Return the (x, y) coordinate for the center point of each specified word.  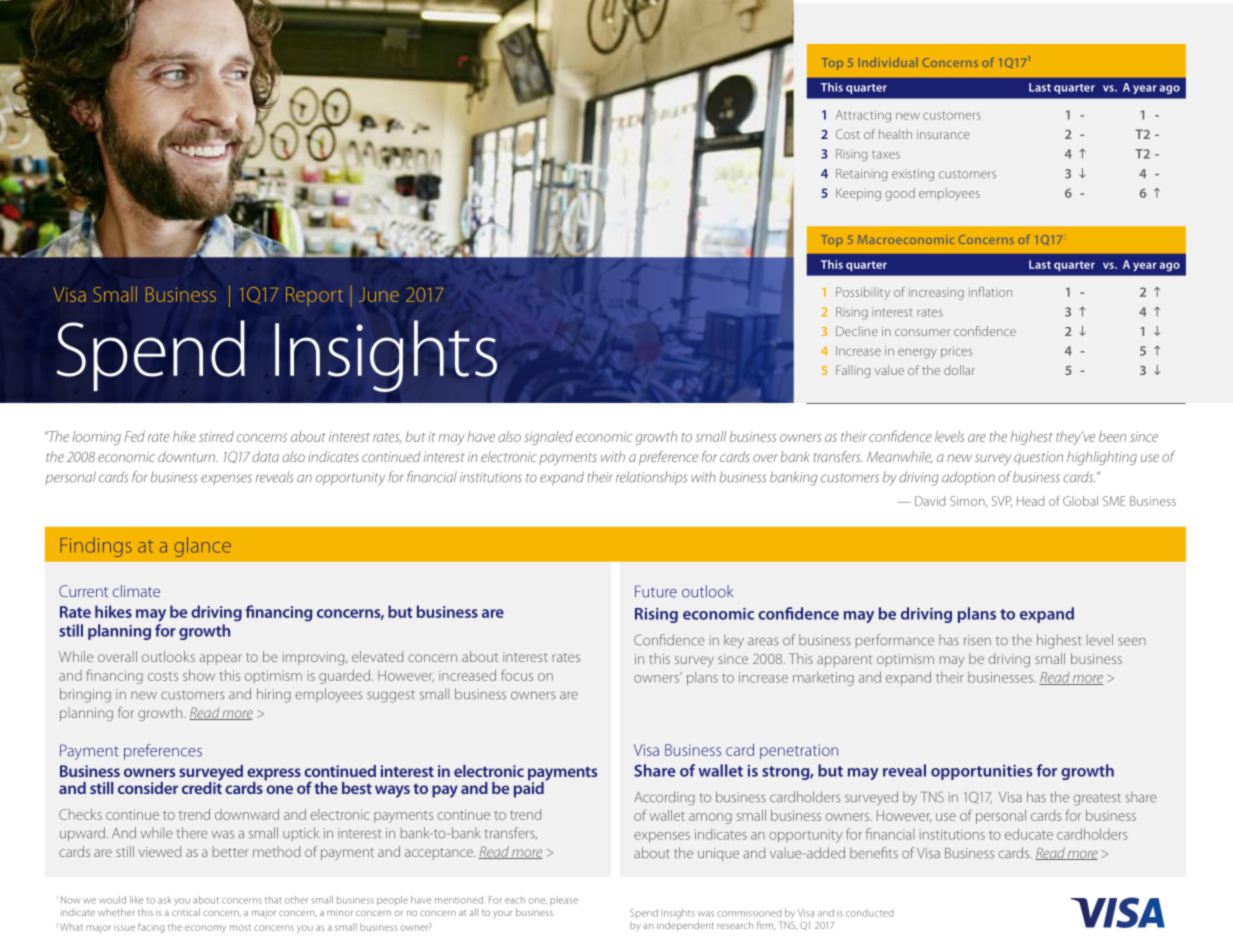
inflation (990, 292)
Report (314, 296)
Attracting (863, 116)
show (199, 675)
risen (977, 640)
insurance (943, 134)
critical (186, 912)
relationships (651, 478)
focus (517, 675)
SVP (1002, 501)
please (564, 900)
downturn (187, 456)
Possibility (863, 293)
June (379, 294)
